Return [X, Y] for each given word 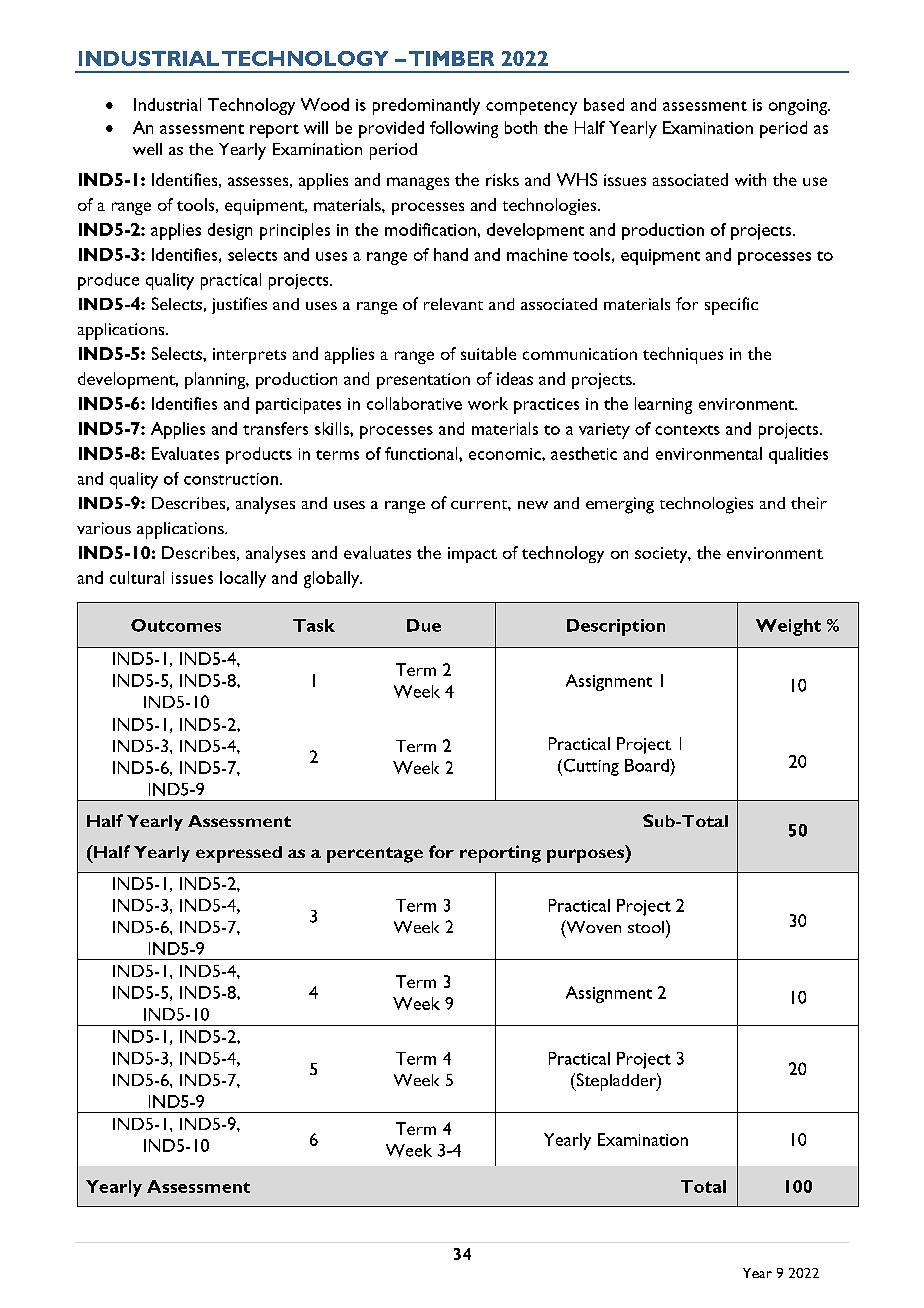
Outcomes [176, 625]
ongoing [799, 107]
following [464, 129]
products [259, 455]
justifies [239, 305]
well [147, 149]
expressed [239, 854]
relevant [453, 304]
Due [424, 625]
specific [731, 306]
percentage [375, 855]
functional [422, 453]
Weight [788, 627]
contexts [687, 430]
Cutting [590, 767]
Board [648, 765]
